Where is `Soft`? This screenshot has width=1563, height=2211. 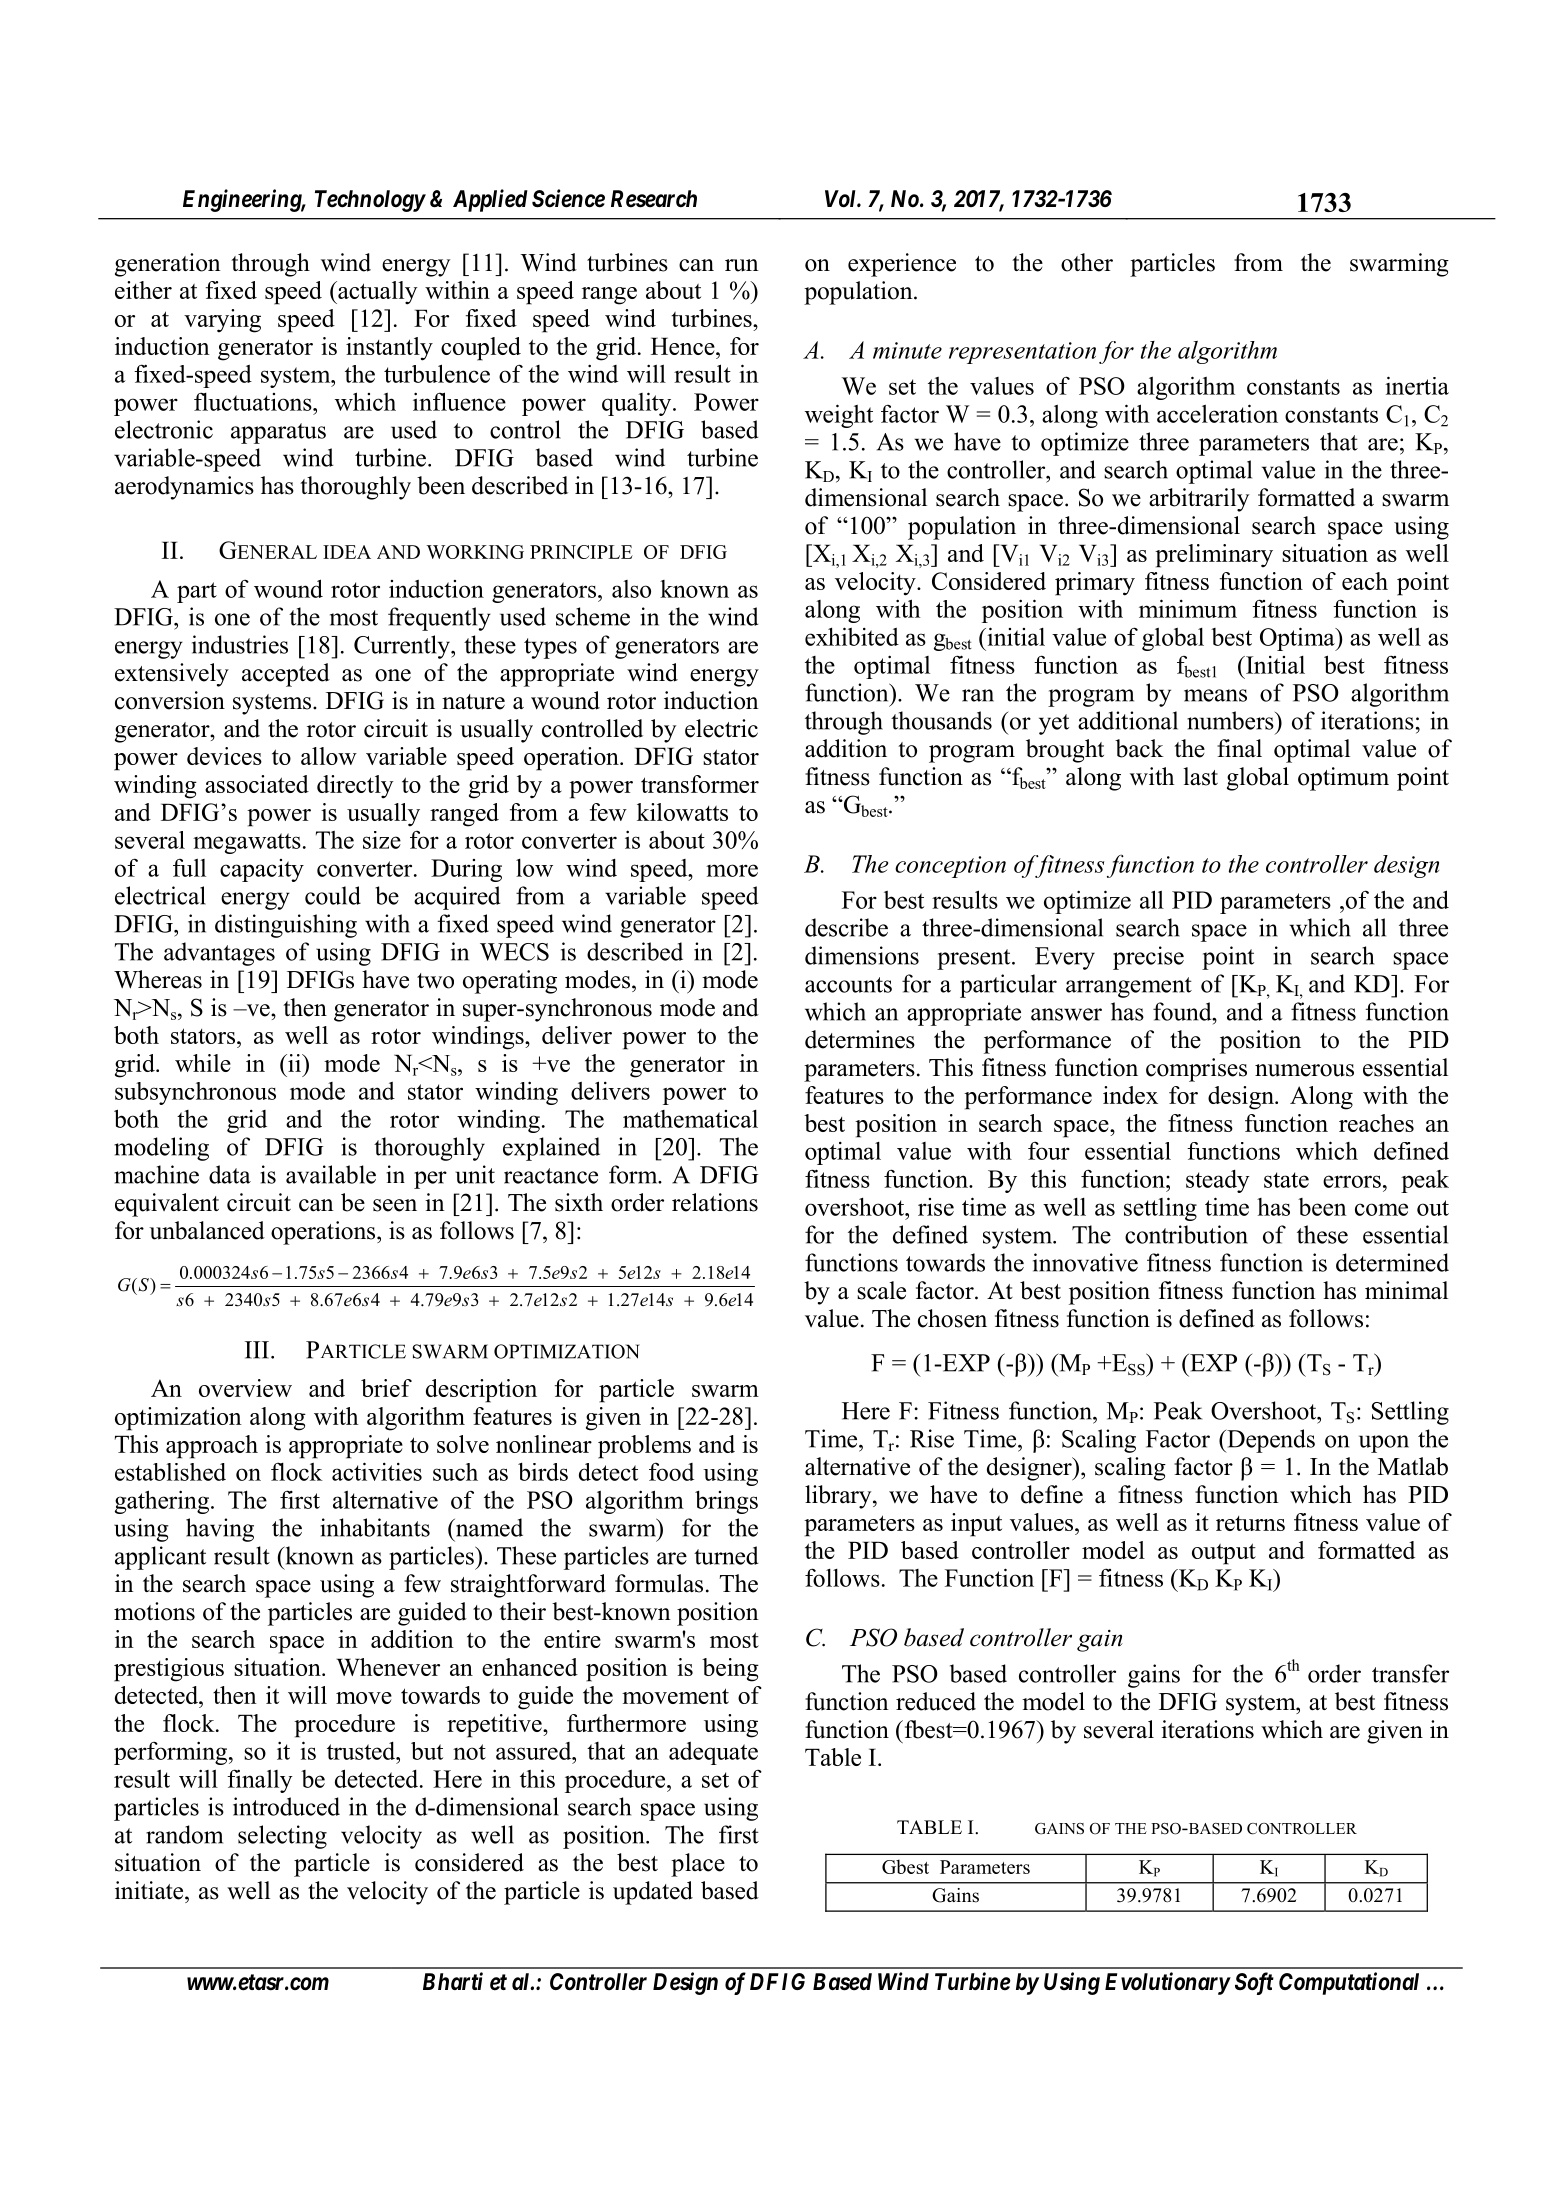 Soft is located at coordinates (1254, 1983).
